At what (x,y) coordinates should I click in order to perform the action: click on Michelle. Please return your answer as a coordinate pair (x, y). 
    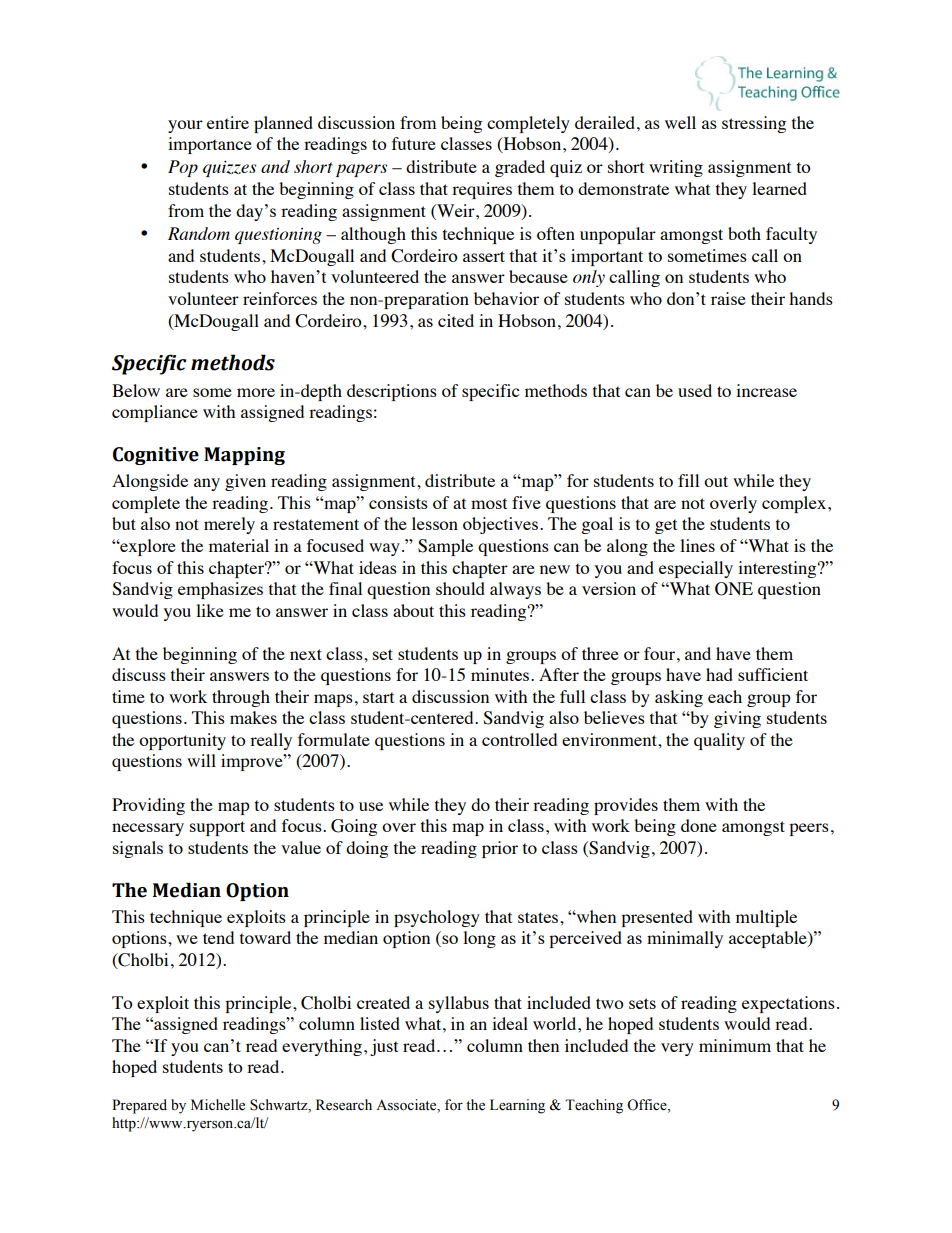
    Looking at the image, I should click on (218, 1105).
